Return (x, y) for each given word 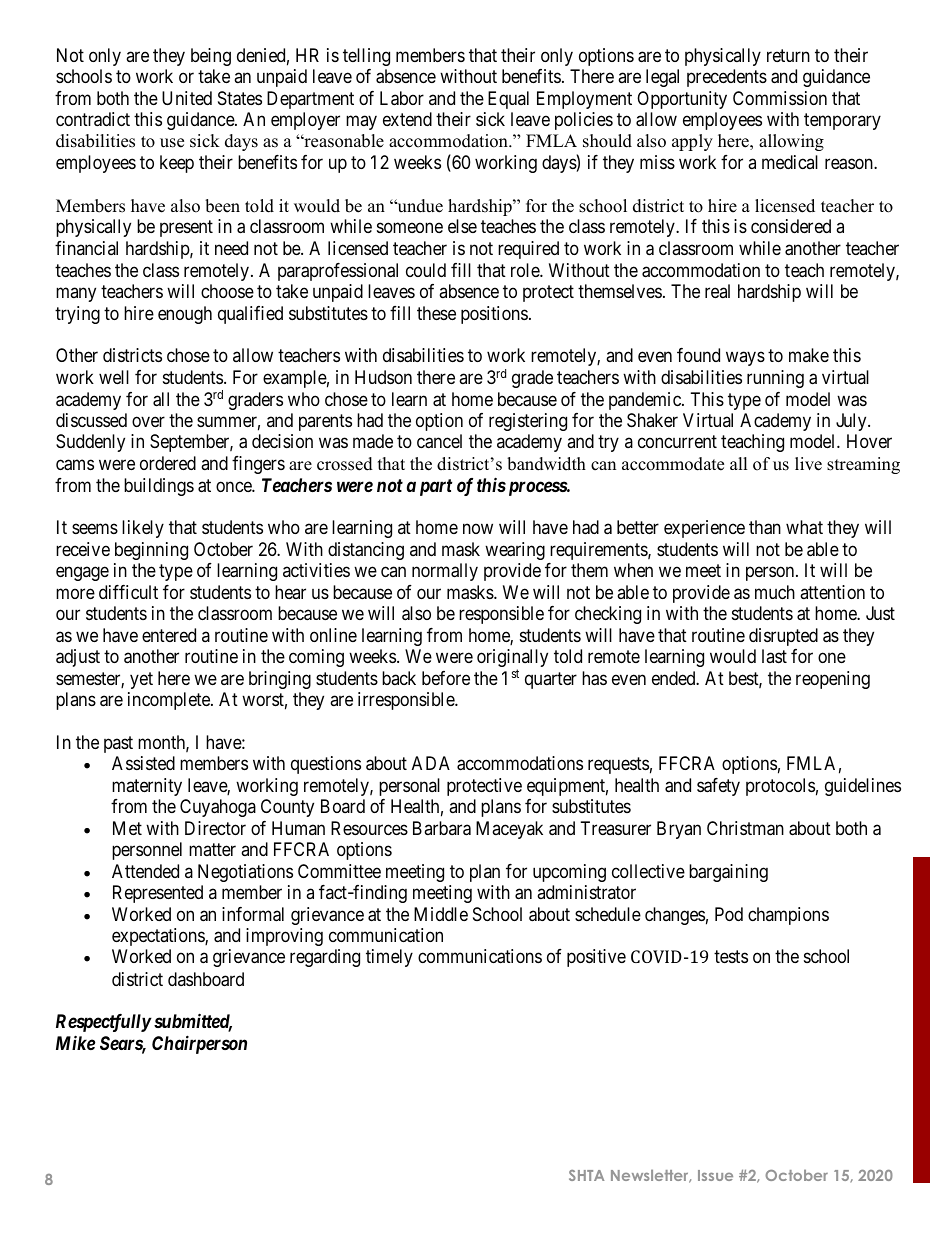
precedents (727, 78)
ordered (168, 463)
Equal (508, 100)
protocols (780, 787)
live (808, 464)
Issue (715, 1175)
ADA (431, 763)
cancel (439, 441)
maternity (147, 787)
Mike (75, 1042)
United (187, 98)
